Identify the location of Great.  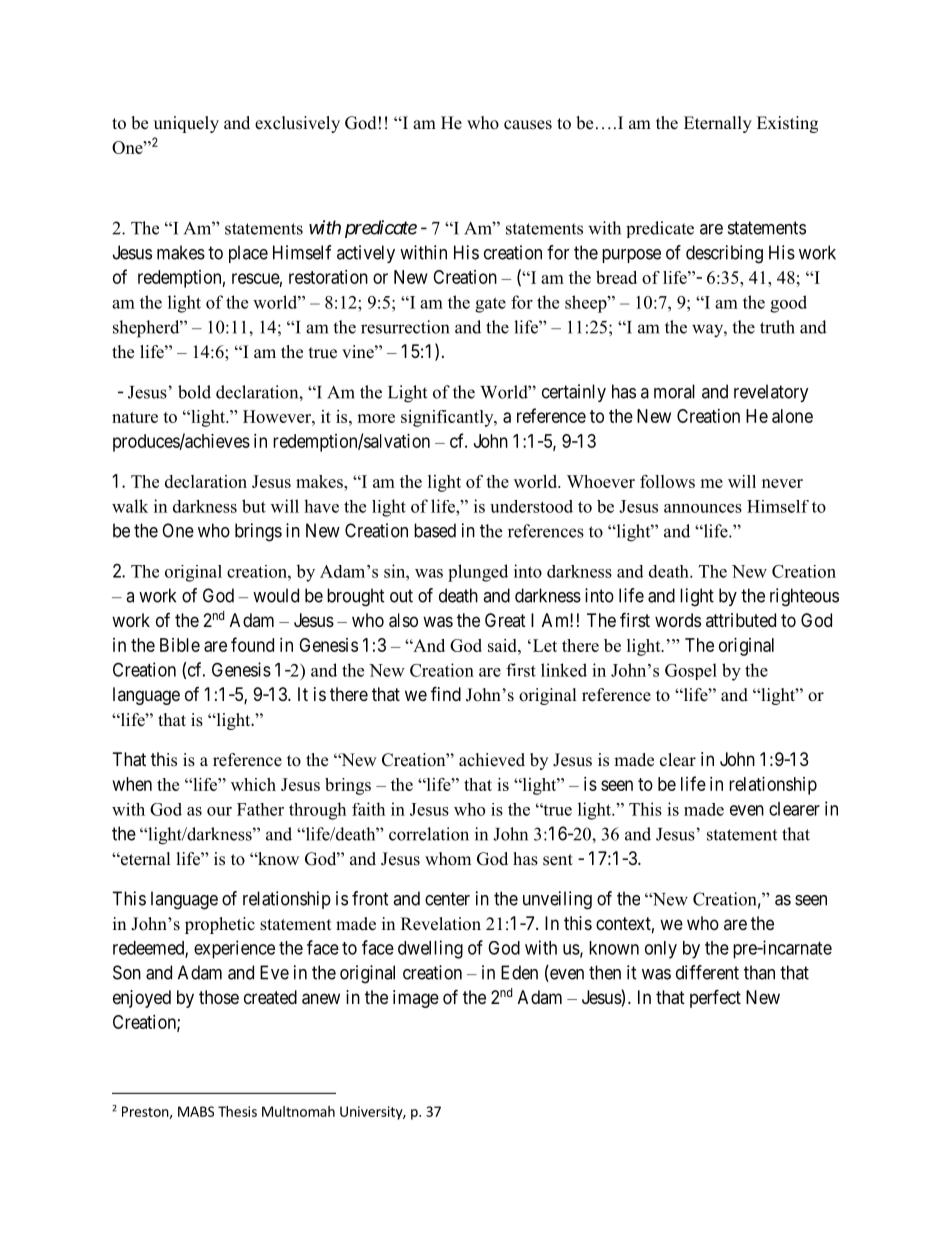
(505, 620).
